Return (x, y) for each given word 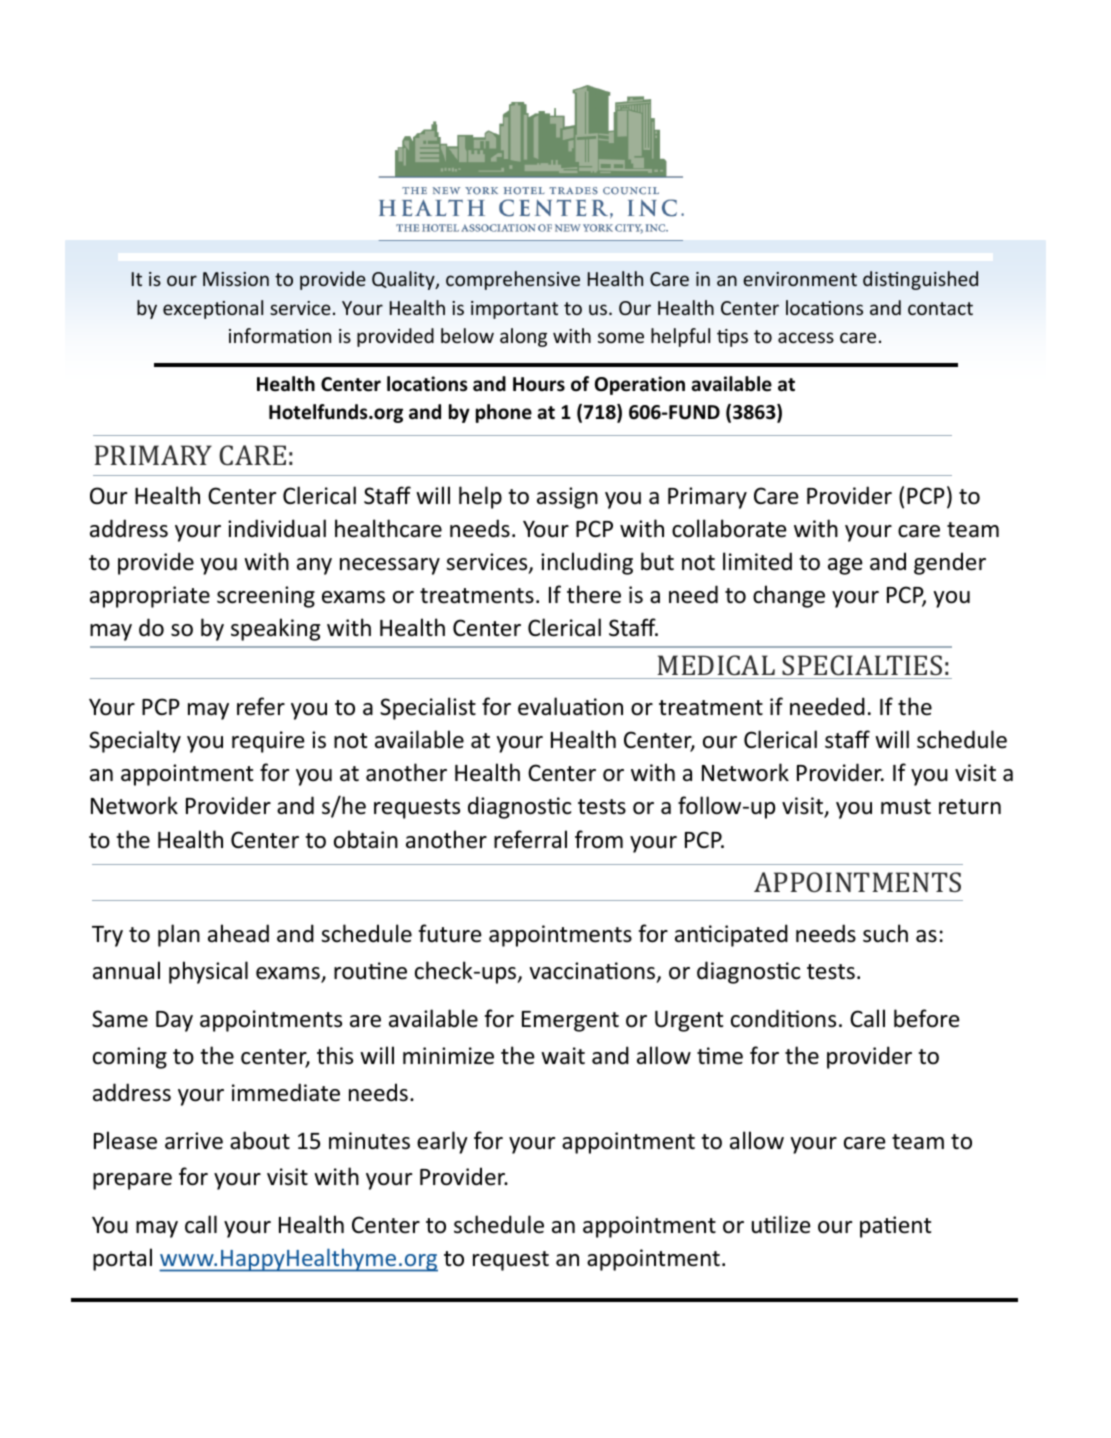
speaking (275, 629)
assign (567, 498)
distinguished (920, 280)
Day (174, 1021)
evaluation (570, 706)
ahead (238, 933)
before (927, 1018)
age (845, 566)
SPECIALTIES (862, 665)
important (514, 310)
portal (122, 1259)
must (906, 807)
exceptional (213, 309)
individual (277, 528)
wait (563, 1055)
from (599, 839)
